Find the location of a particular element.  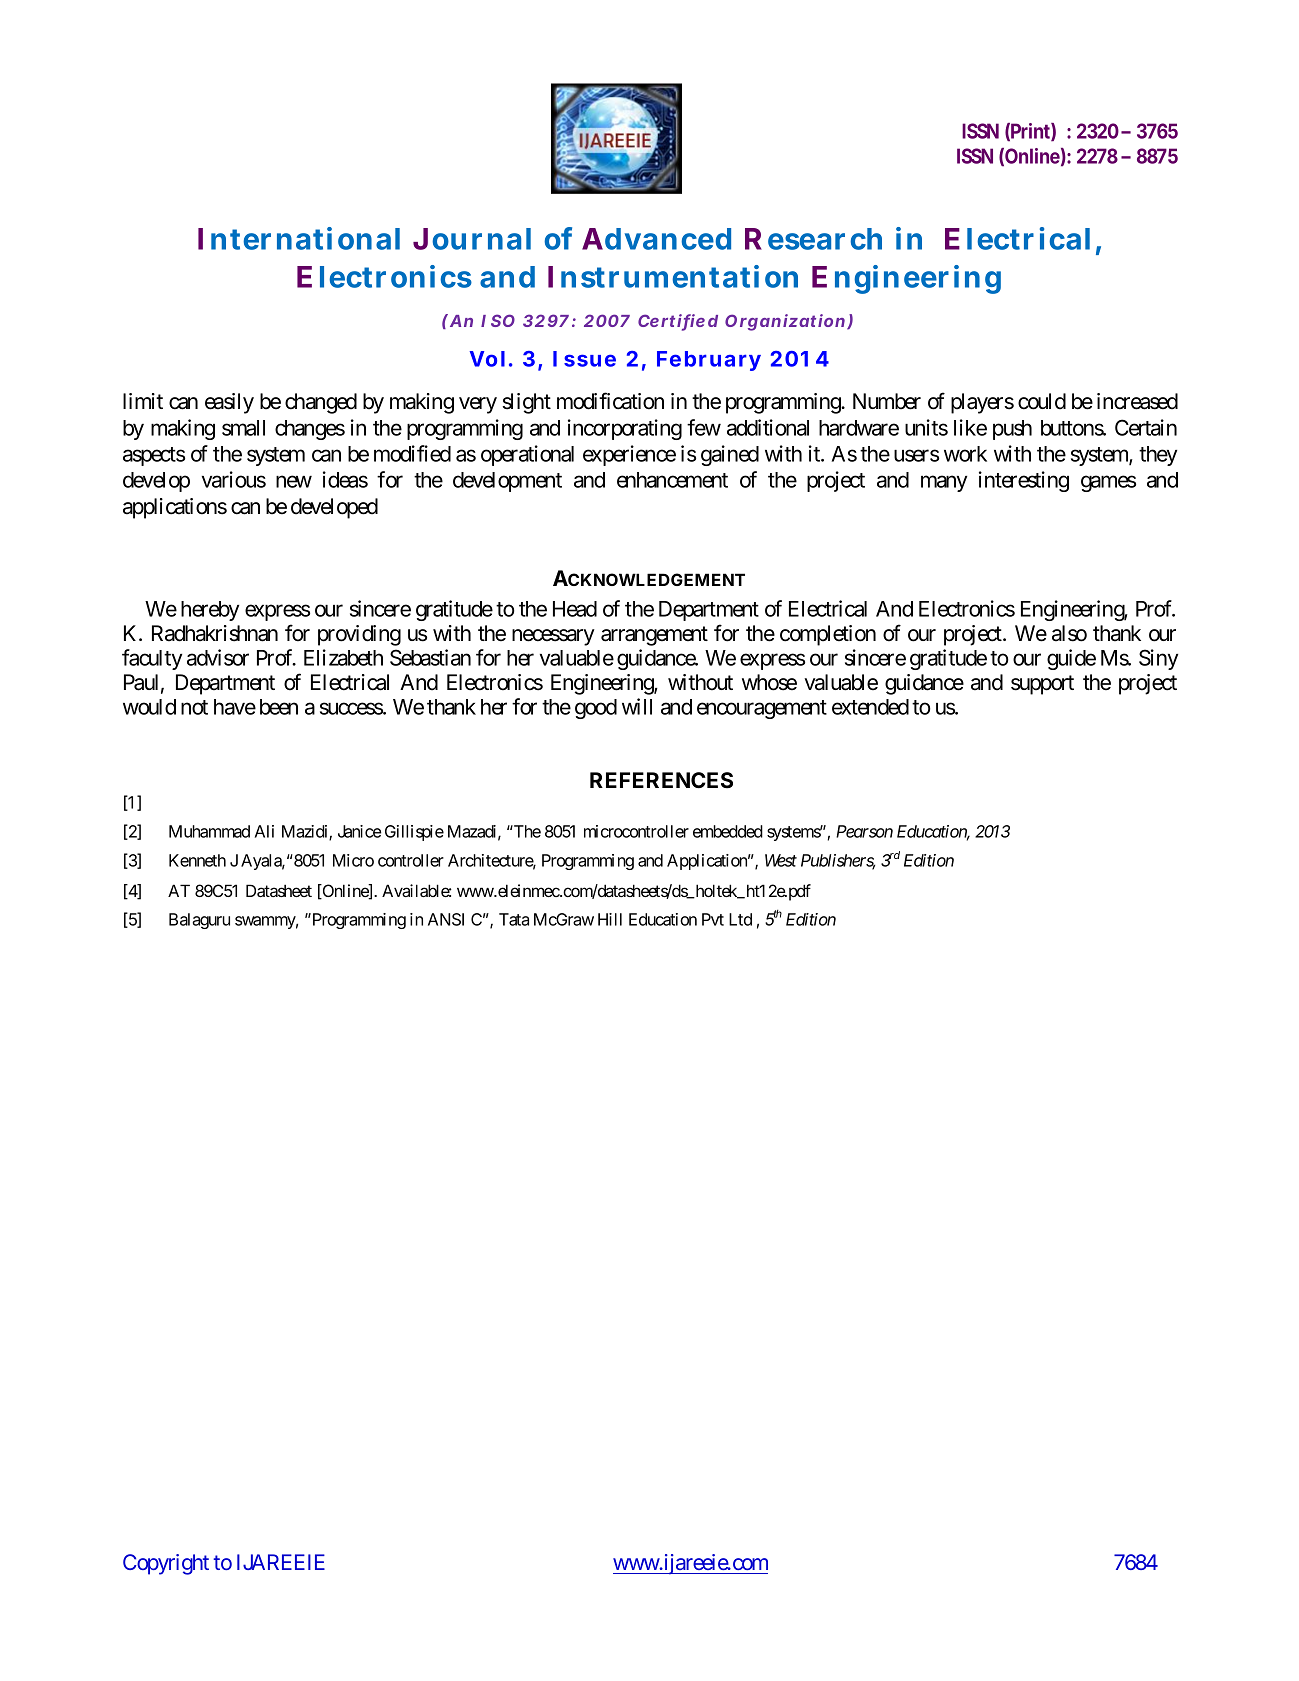

Tata is located at coordinates (514, 919).
